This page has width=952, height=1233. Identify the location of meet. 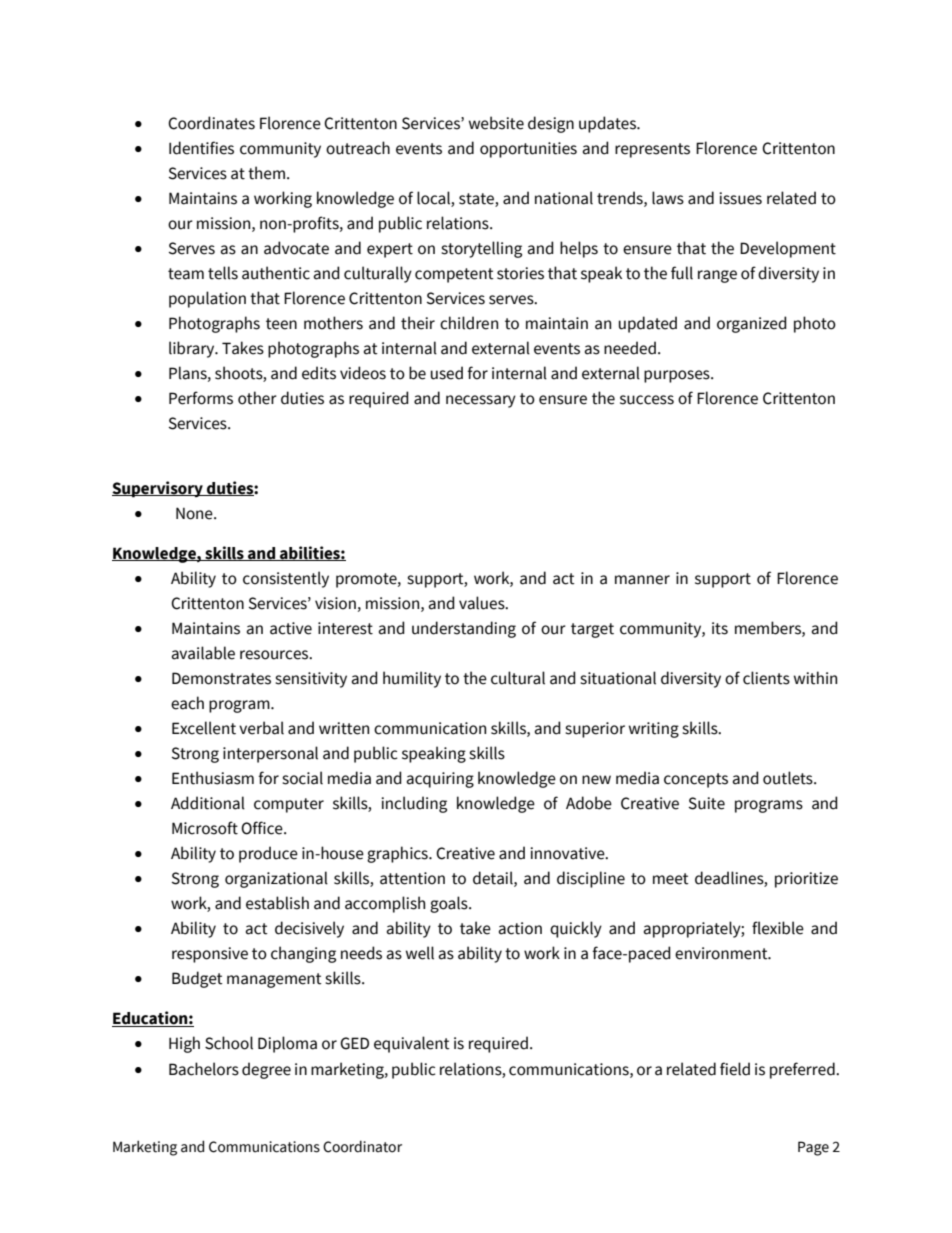
(671, 879).
